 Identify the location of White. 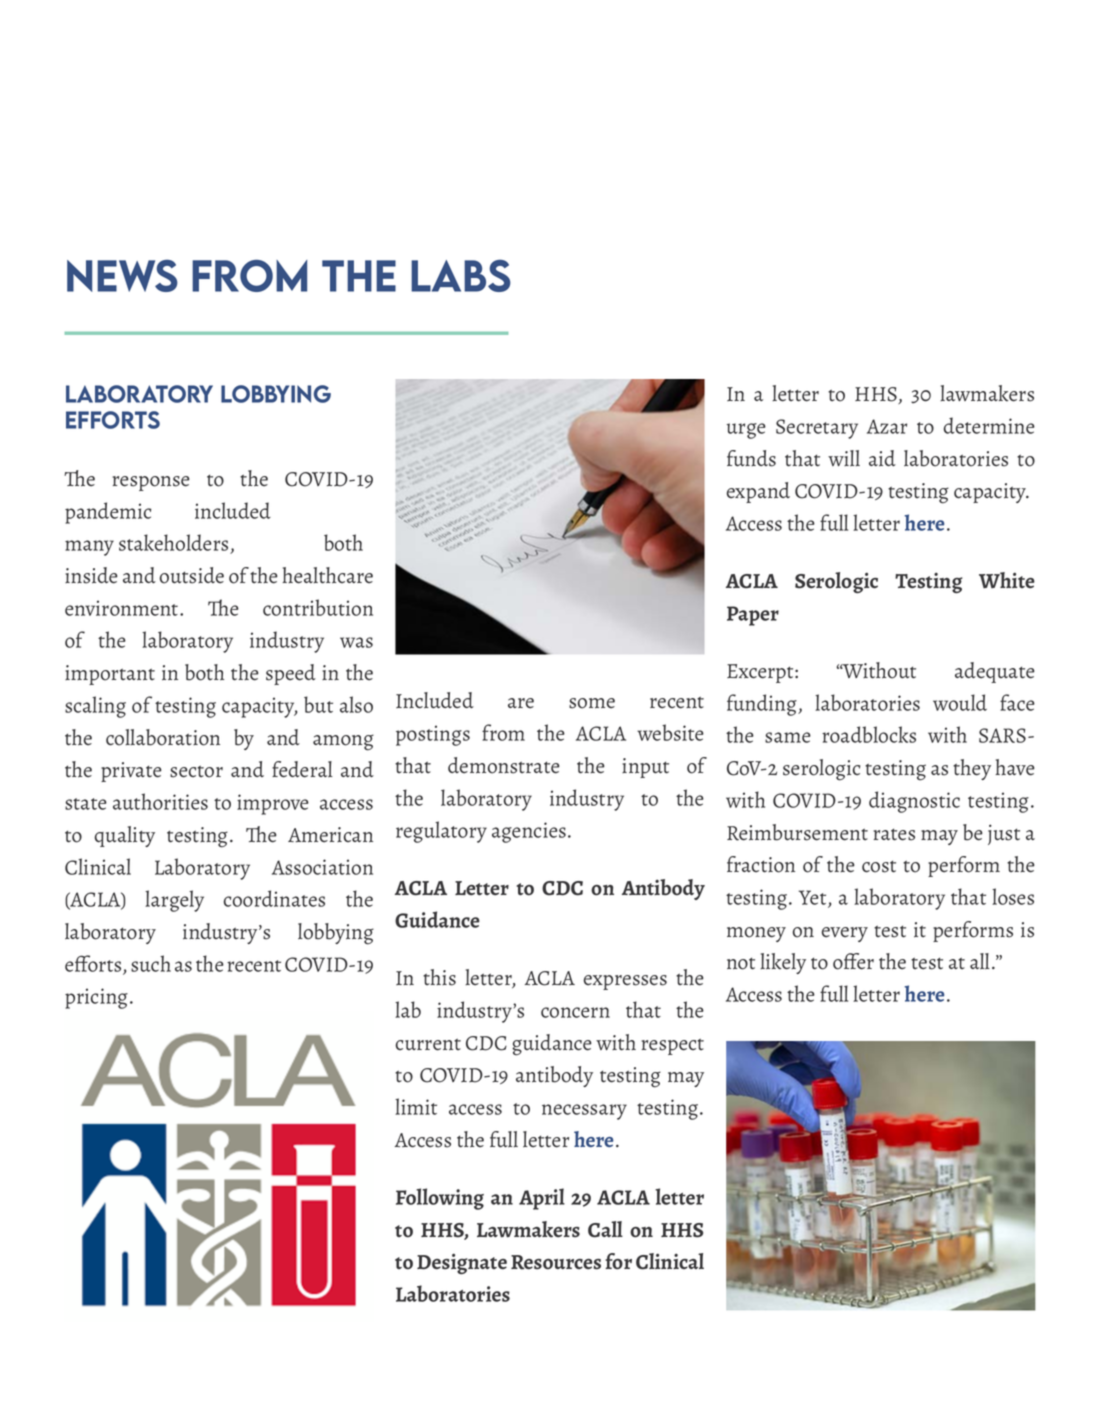
(1007, 580).
